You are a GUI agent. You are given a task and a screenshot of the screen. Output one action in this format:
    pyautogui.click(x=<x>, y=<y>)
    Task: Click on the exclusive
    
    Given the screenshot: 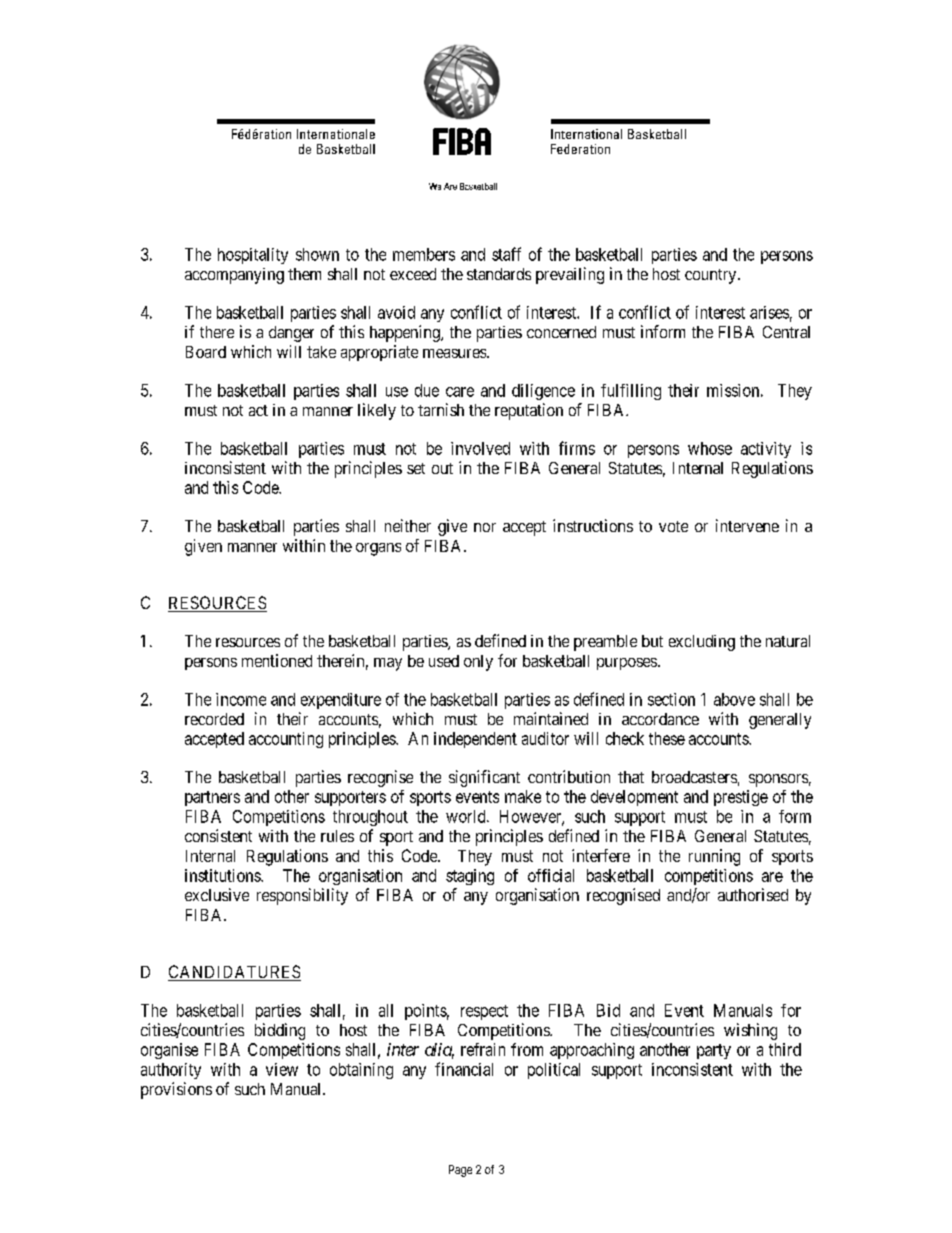 What is the action you would take?
    pyautogui.click(x=217, y=894)
